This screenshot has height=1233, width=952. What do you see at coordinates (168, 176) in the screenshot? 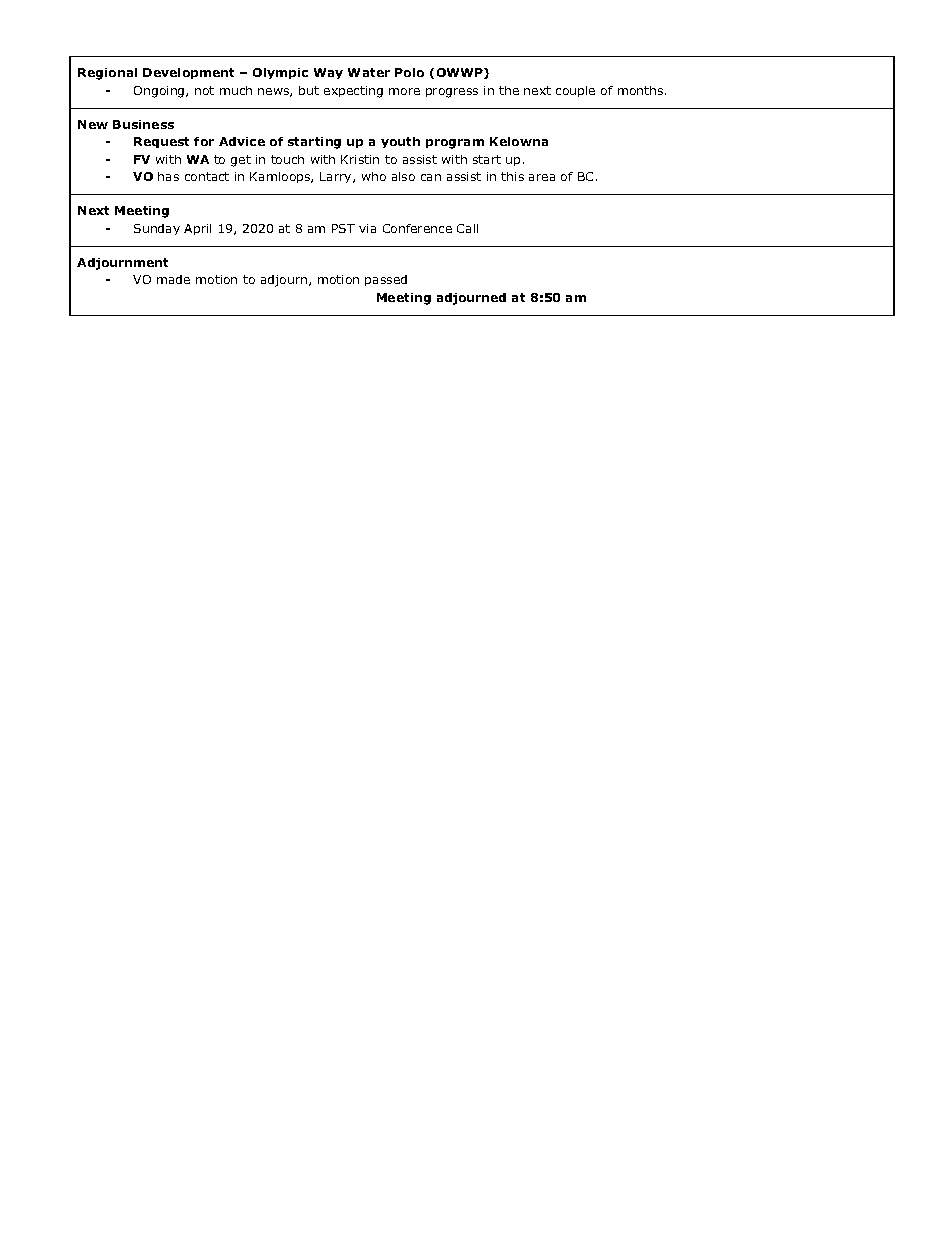
I see `has` at bounding box center [168, 176].
